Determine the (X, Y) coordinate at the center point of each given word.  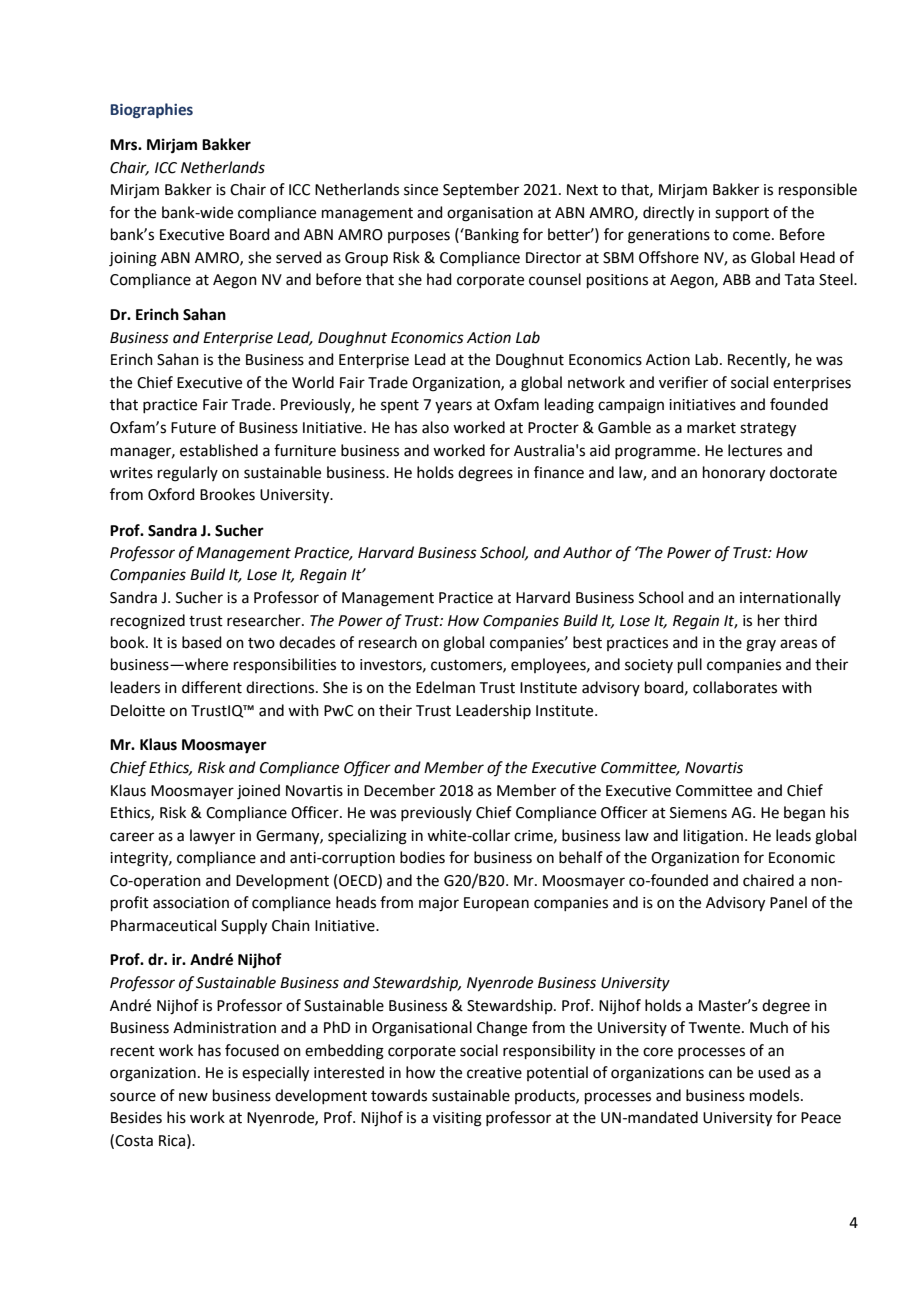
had (439, 279)
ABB (737, 279)
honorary (734, 474)
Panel (788, 902)
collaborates (735, 687)
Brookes (227, 494)
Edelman (445, 687)
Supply (244, 927)
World (313, 382)
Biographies (151, 110)
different (212, 687)
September (481, 190)
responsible (818, 190)
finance (559, 472)
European (496, 904)
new (193, 1097)
